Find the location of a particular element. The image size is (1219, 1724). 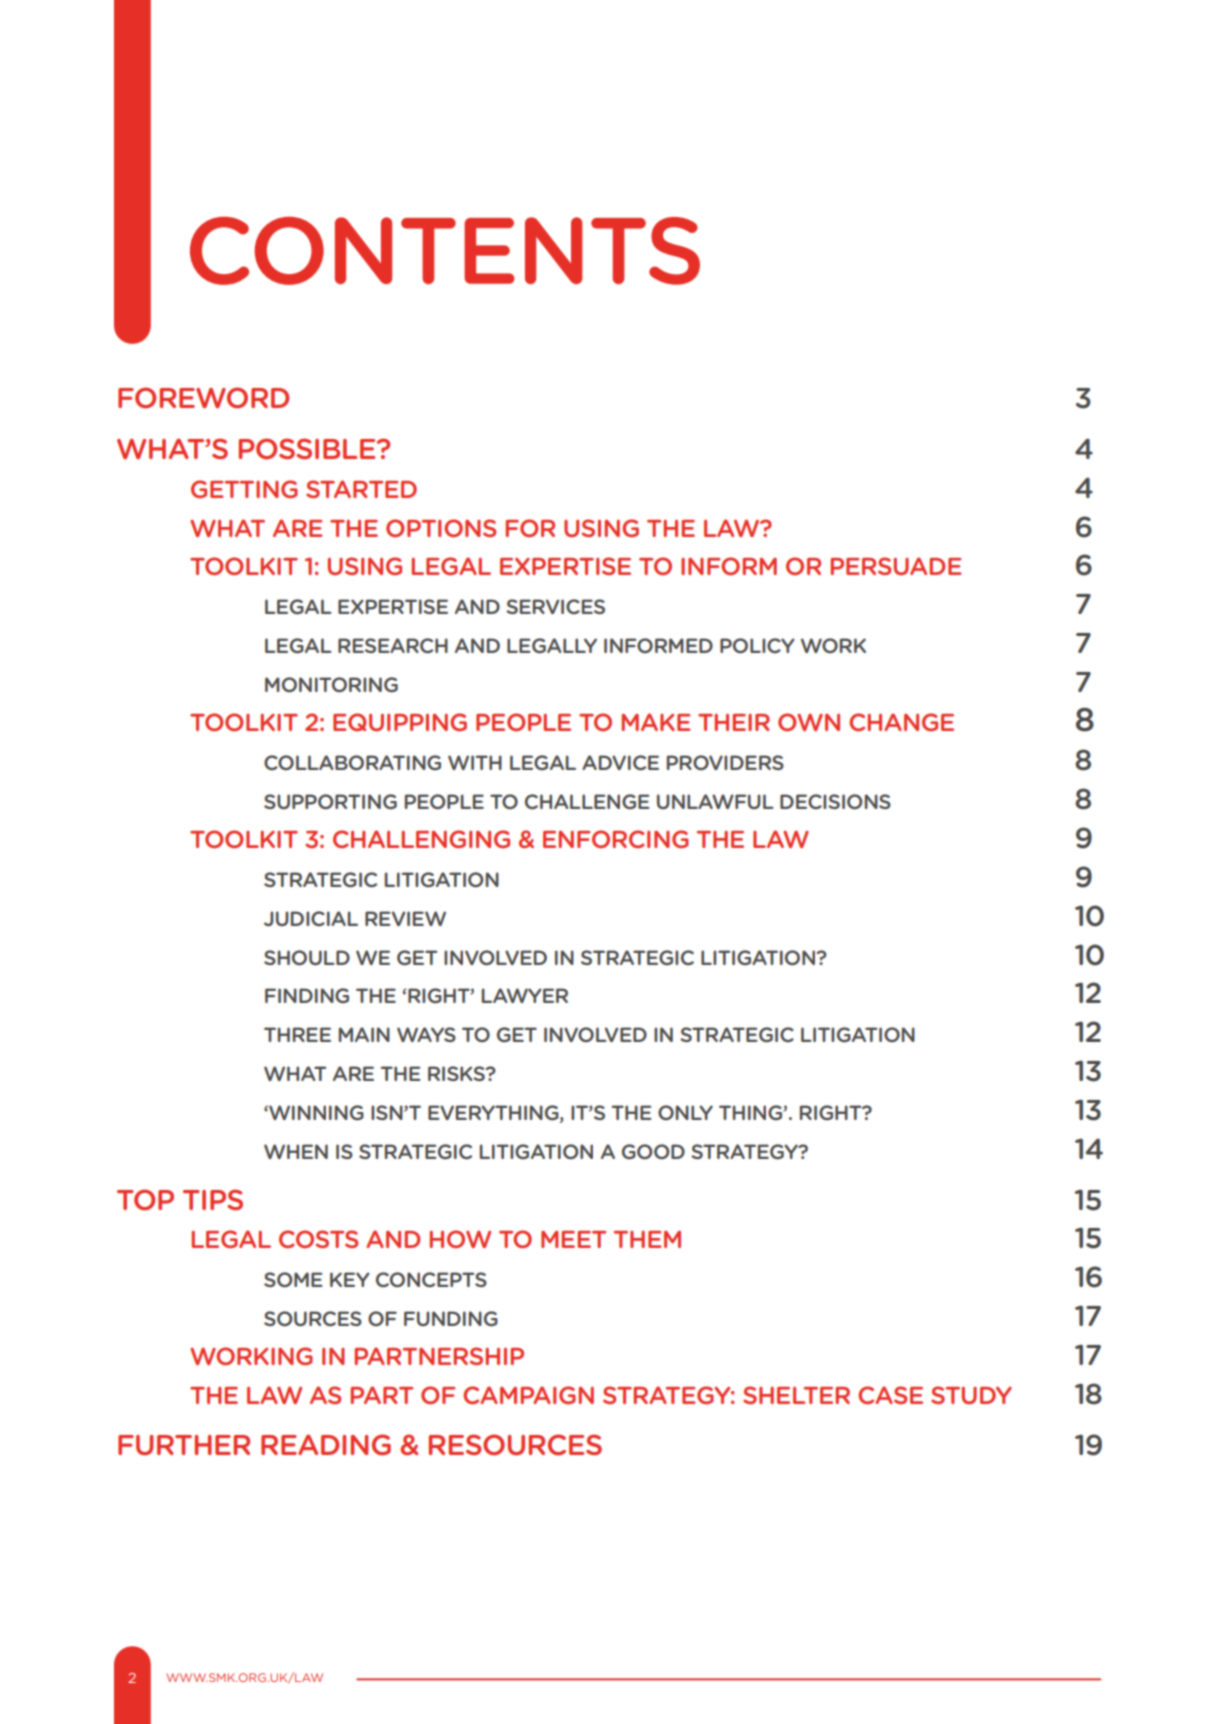

WHEN is located at coordinates (296, 1151).
